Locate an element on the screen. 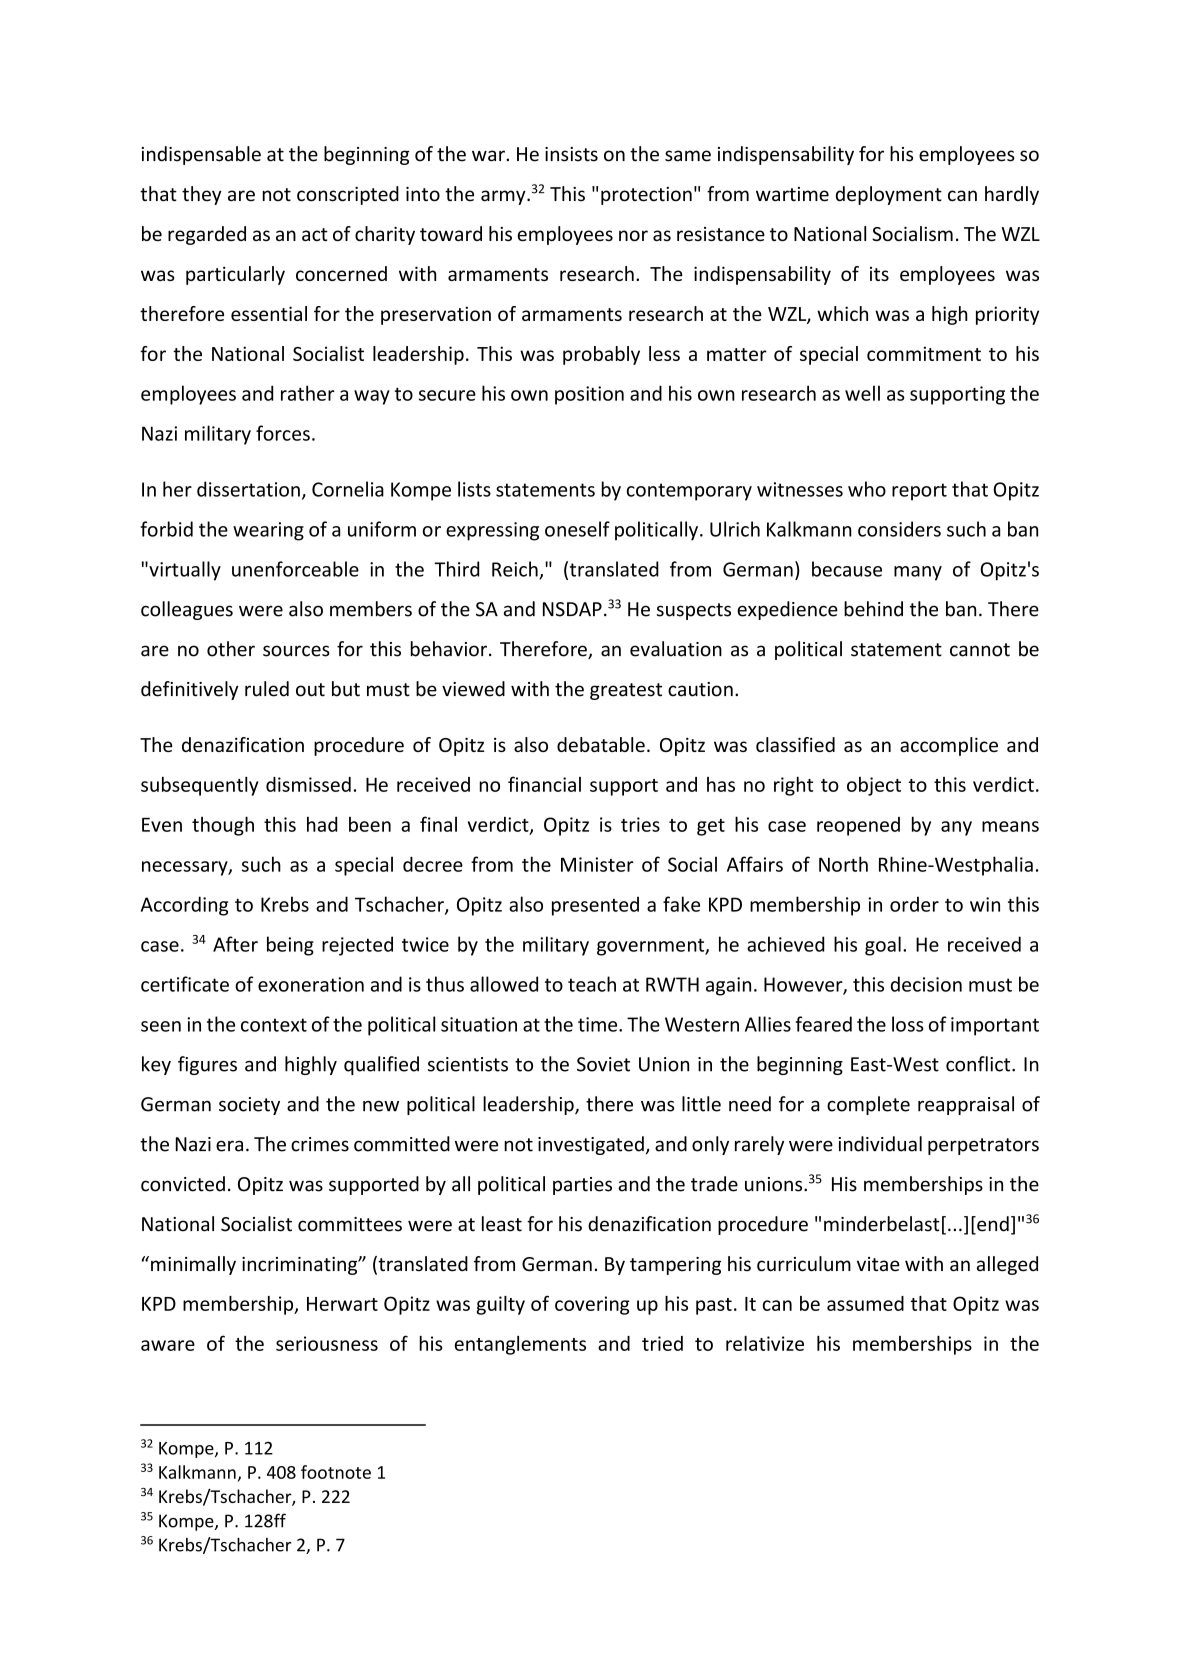 Image resolution: width=1180 pixels, height=1669 pixels. insists is located at coordinates (571, 154).
